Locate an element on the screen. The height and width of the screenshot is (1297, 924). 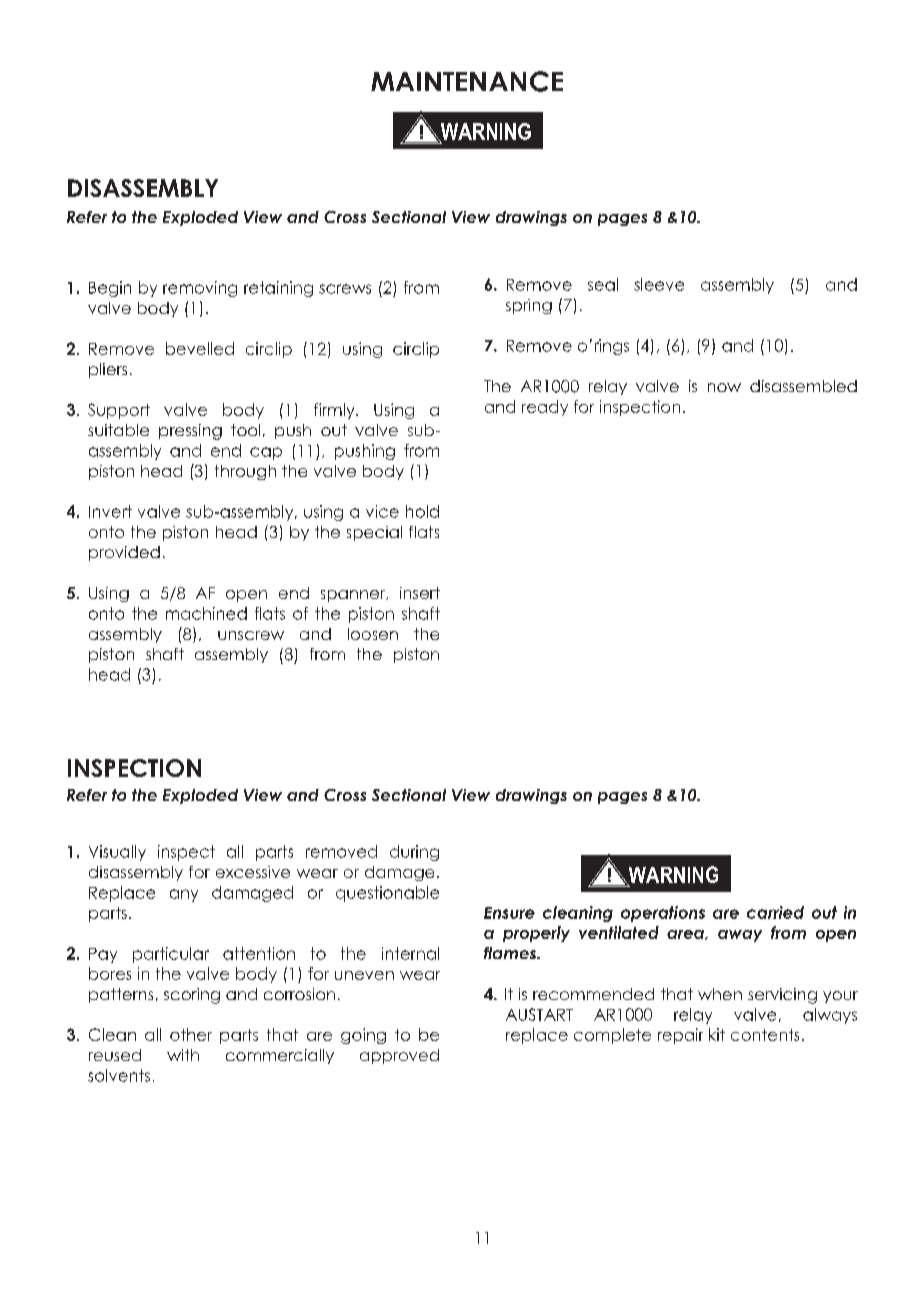
hold is located at coordinates (422, 511).
